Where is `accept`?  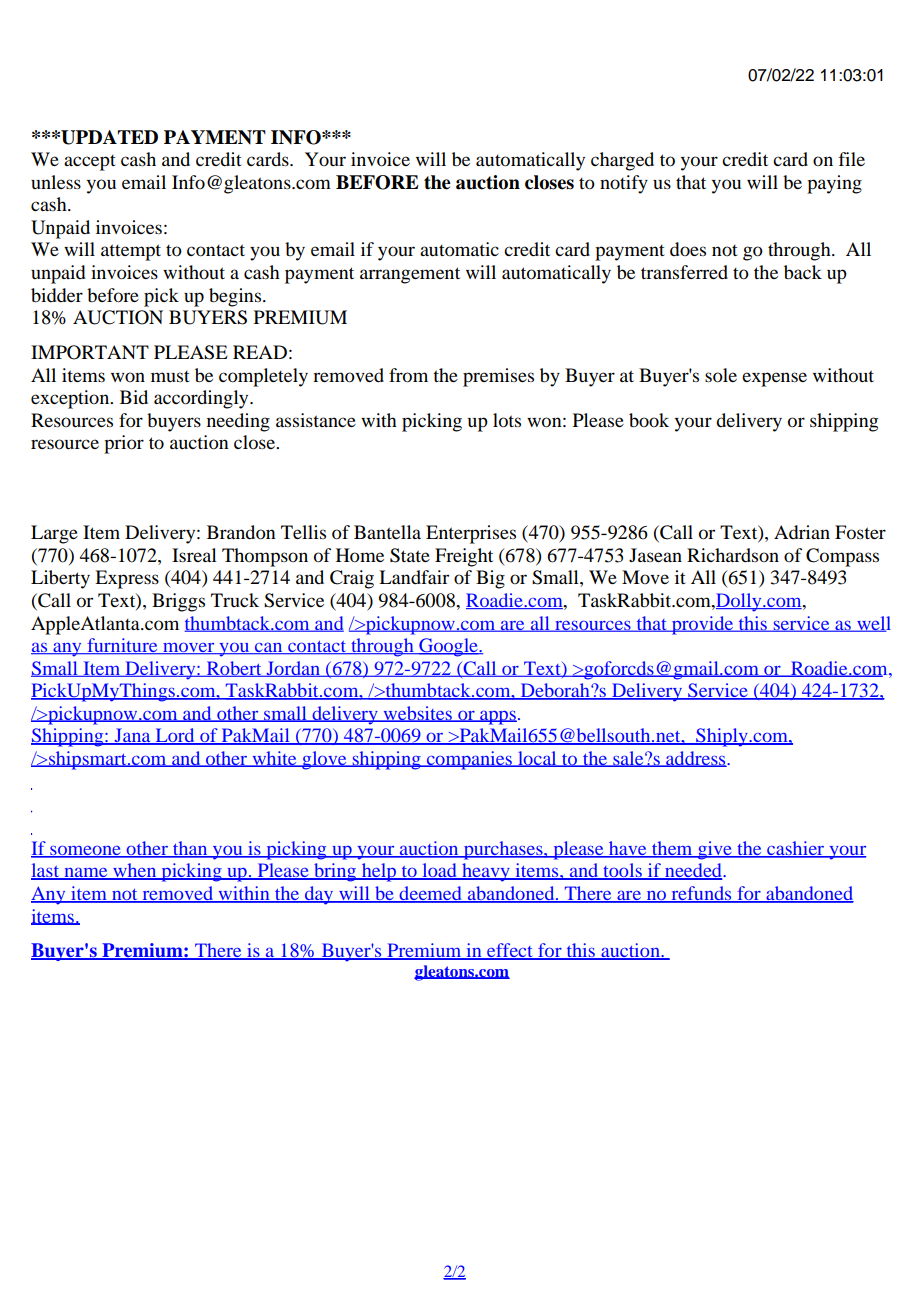
accept is located at coordinates (90, 163).
